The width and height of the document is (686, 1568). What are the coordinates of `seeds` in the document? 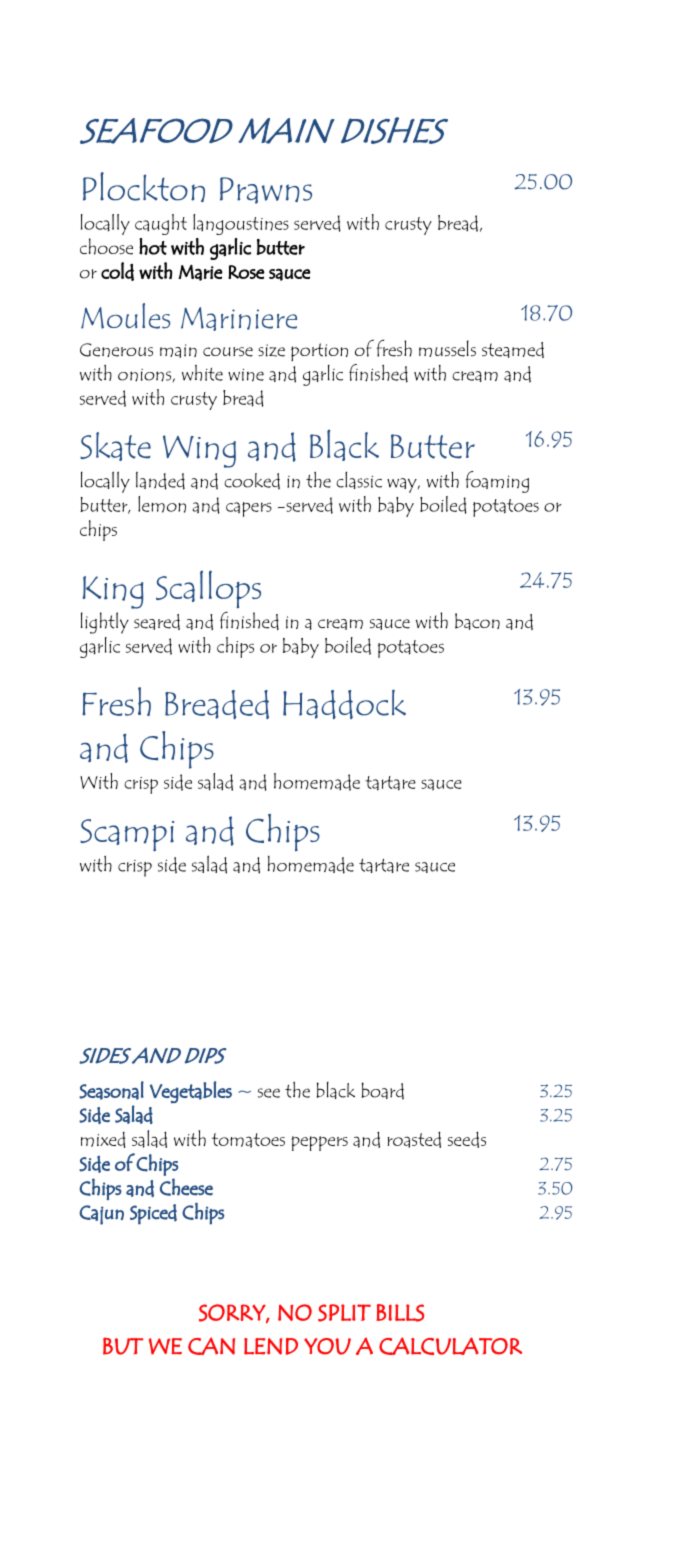 It's located at (467, 1139).
